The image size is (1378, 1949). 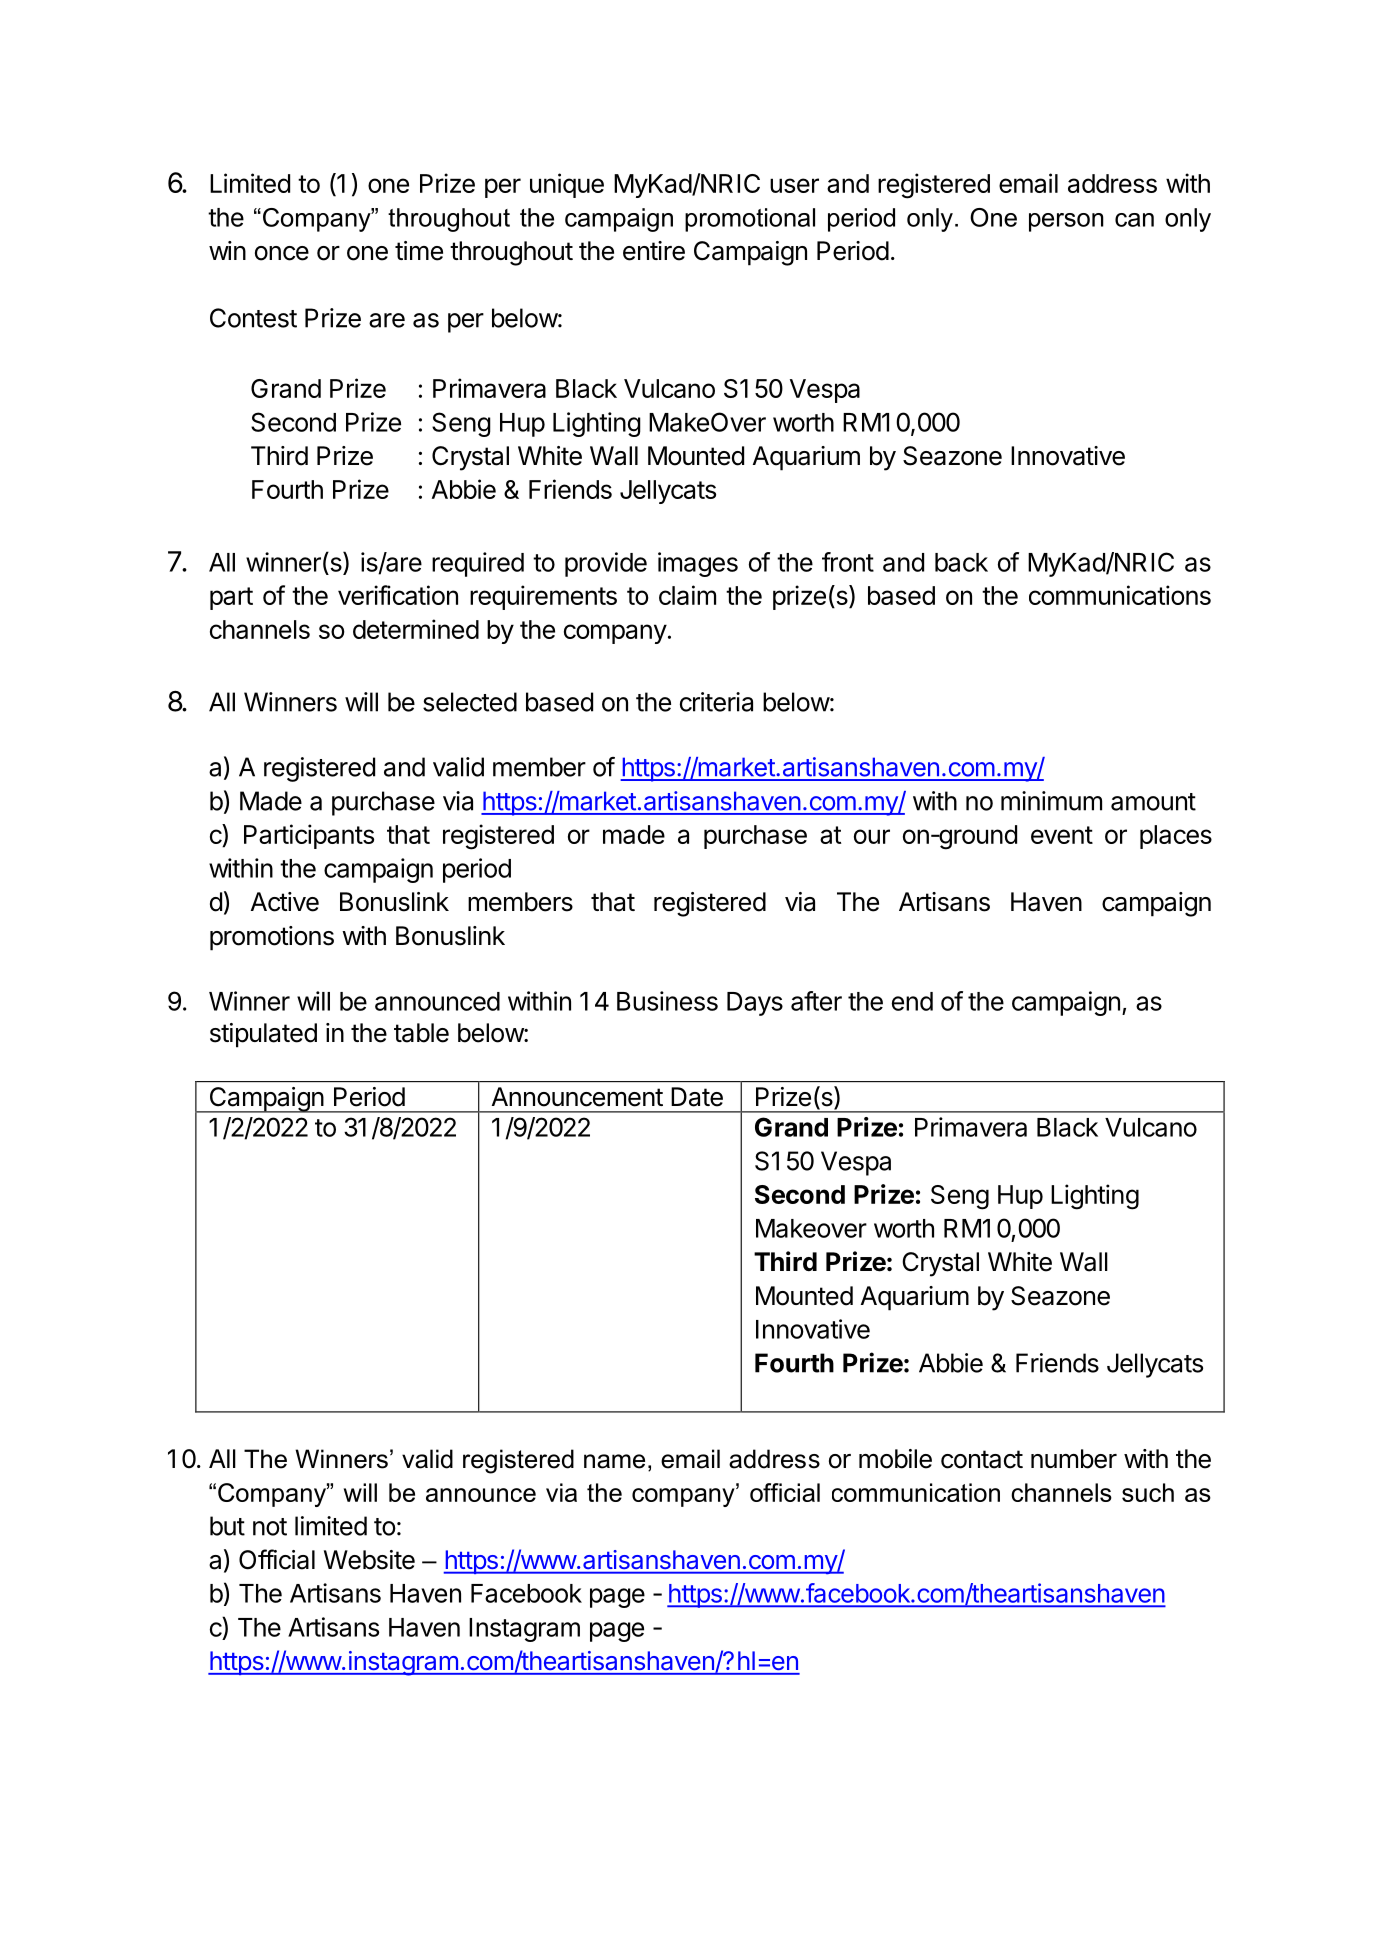 I want to click on promotional, so click(x=750, y=220).
